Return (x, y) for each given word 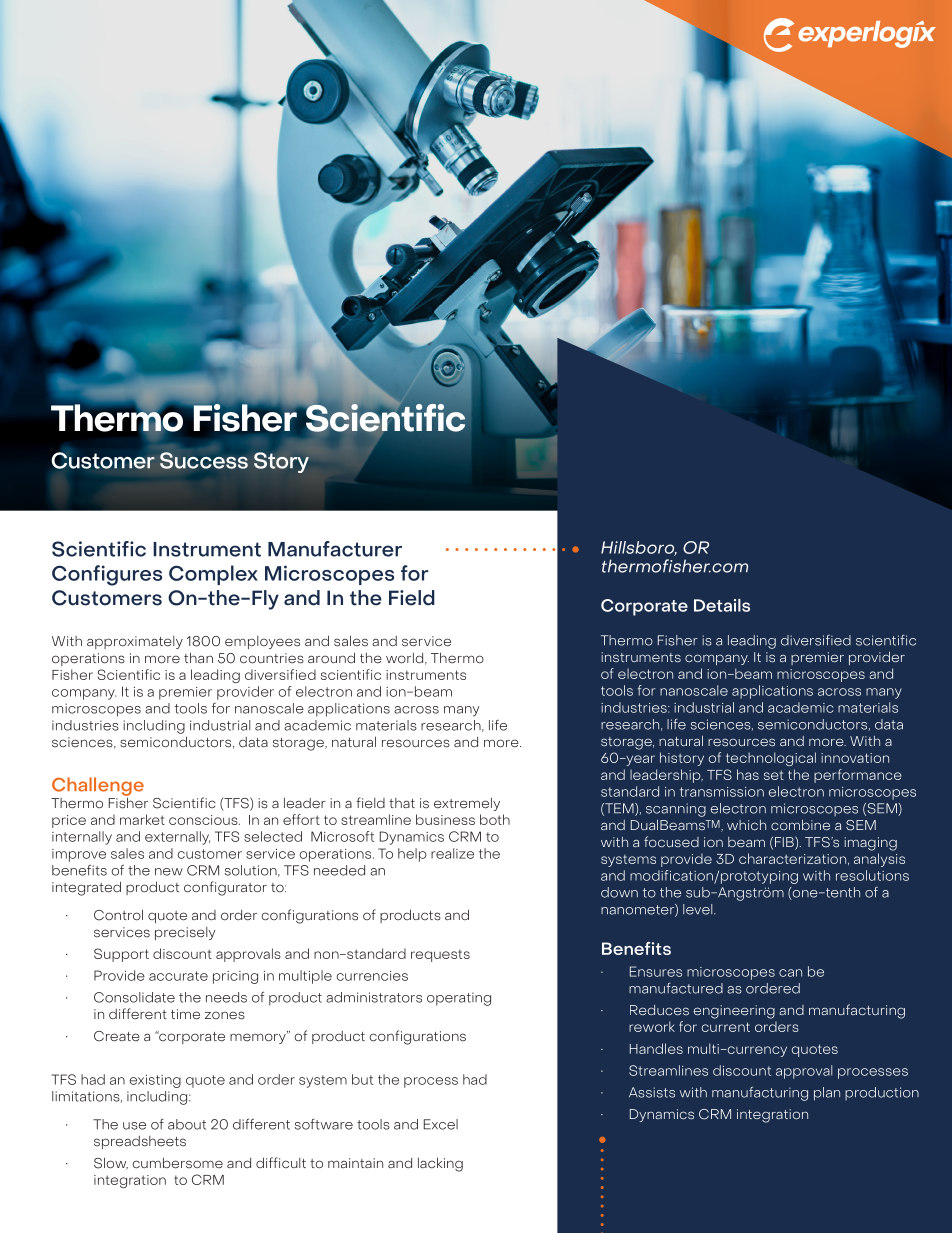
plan (827, 1094)
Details (722, 605)
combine (800, 825)
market (142, 819)
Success (204, 460)
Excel (441, 1124)
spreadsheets (140, 1142)
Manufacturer (335, 549)
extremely (467, 804)
